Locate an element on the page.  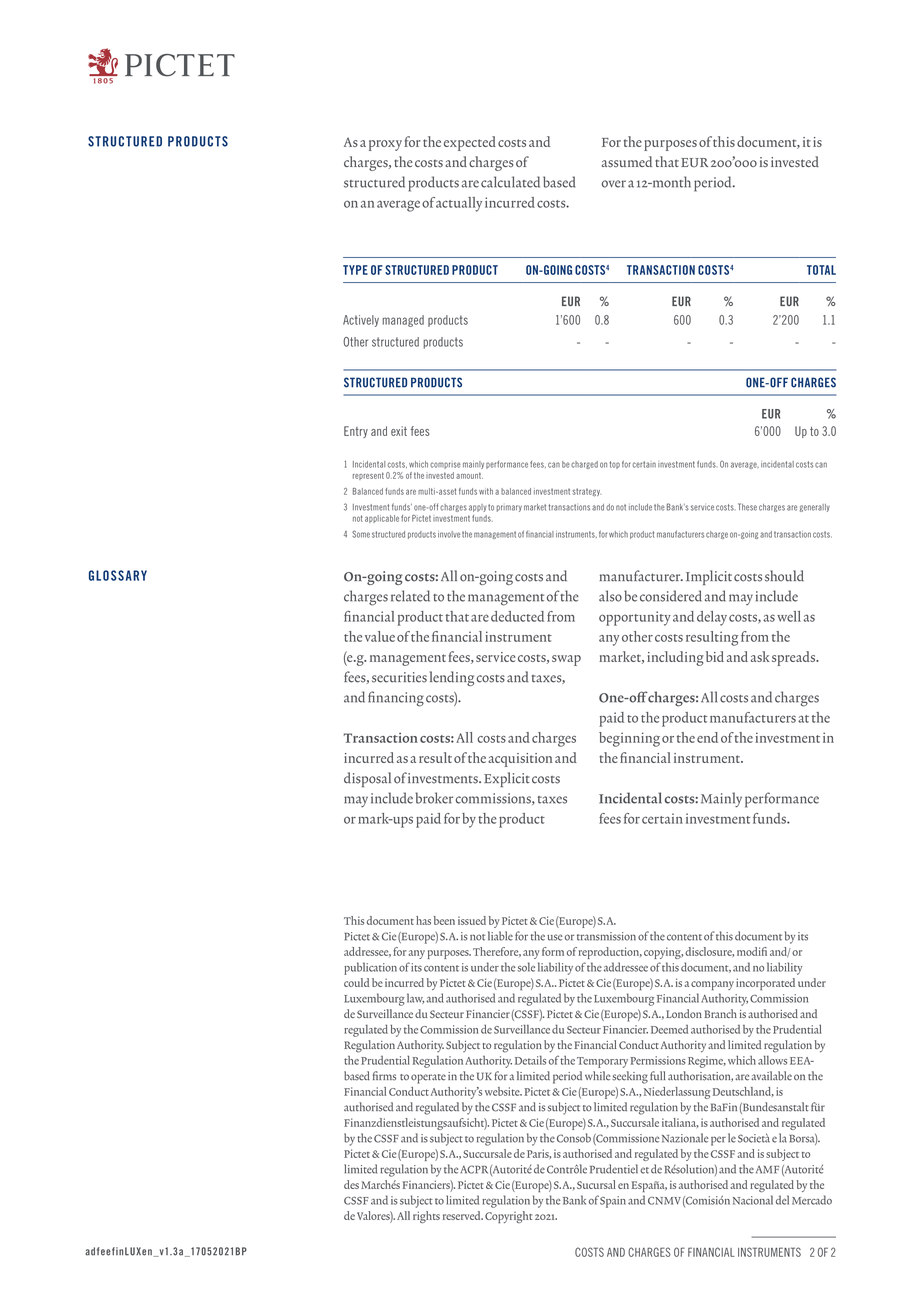
GLOSSARY is located at coordinates (118, 575).
